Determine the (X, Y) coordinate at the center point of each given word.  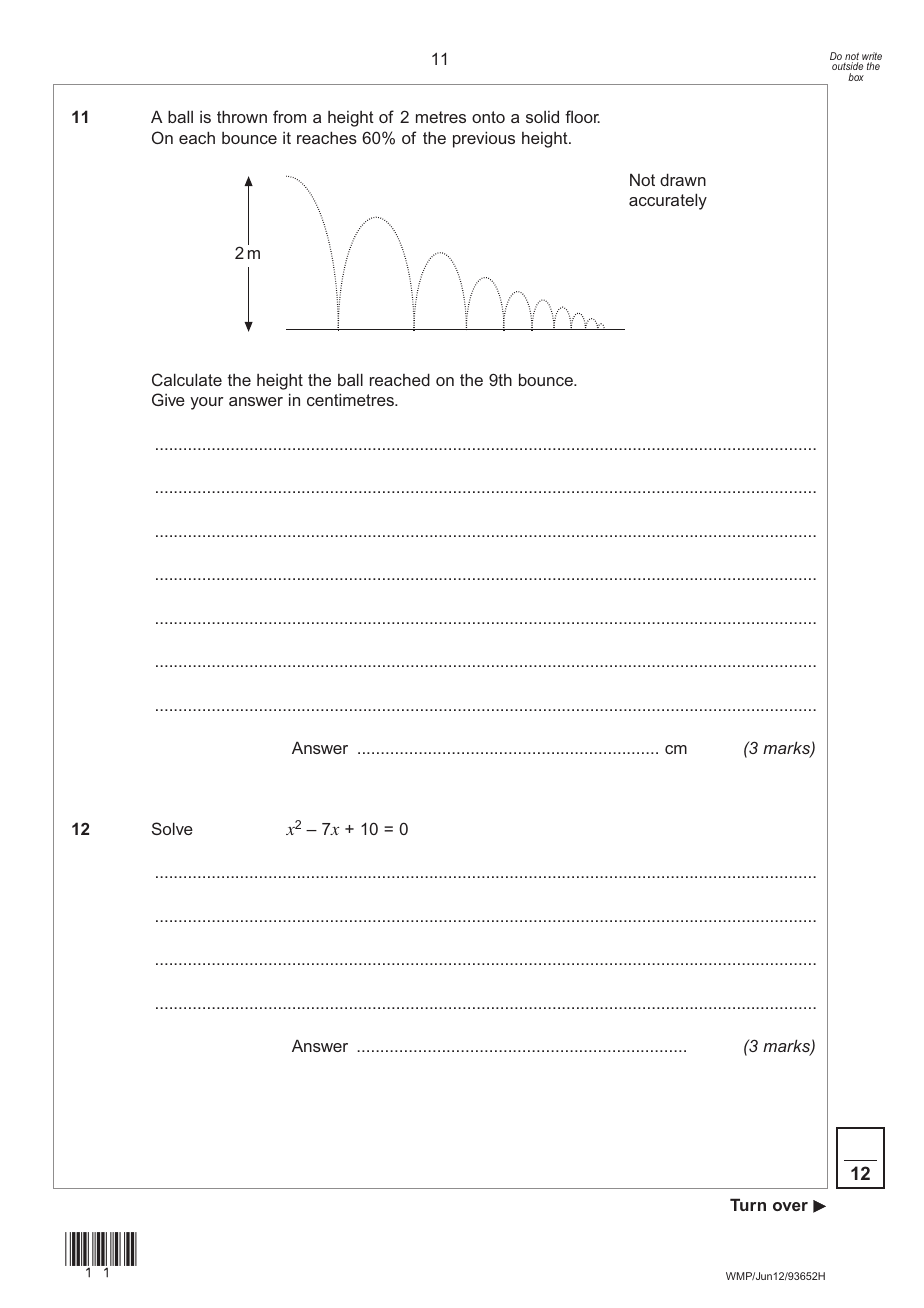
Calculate (187, 379)
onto (488, 117)
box (856, 77)
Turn (748, 1204)
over (790, 1206)
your (206, 403)
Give (168, 399)
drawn (683, 179)
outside (847, 68)
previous (484, 139)
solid (542, 116)
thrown (242, 116)
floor (582, 116)
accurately (668, 201)
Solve (172, 828)
